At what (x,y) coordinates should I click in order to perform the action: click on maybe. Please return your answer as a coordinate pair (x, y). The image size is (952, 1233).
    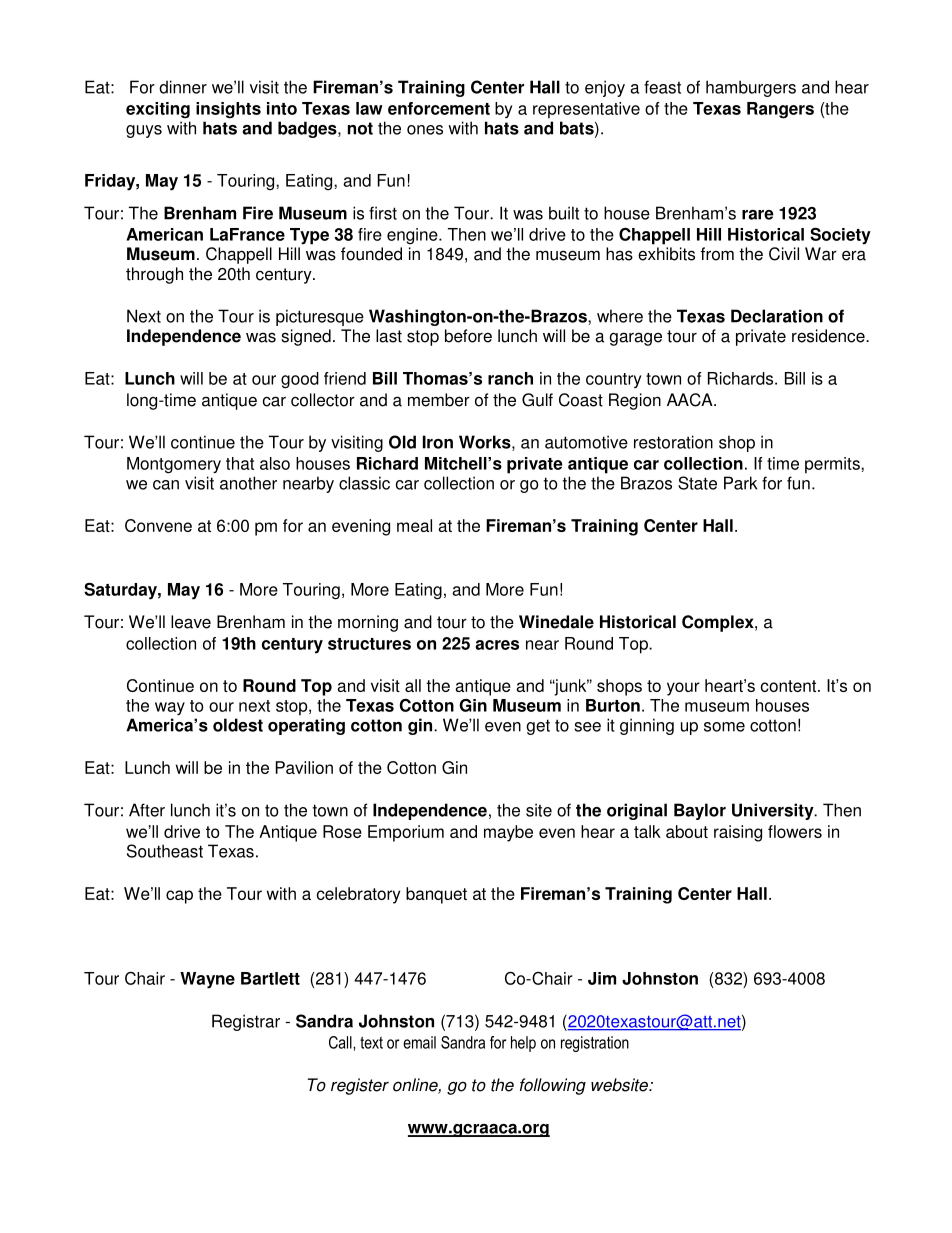
    Looking at the image, I should click on (508, 833).
